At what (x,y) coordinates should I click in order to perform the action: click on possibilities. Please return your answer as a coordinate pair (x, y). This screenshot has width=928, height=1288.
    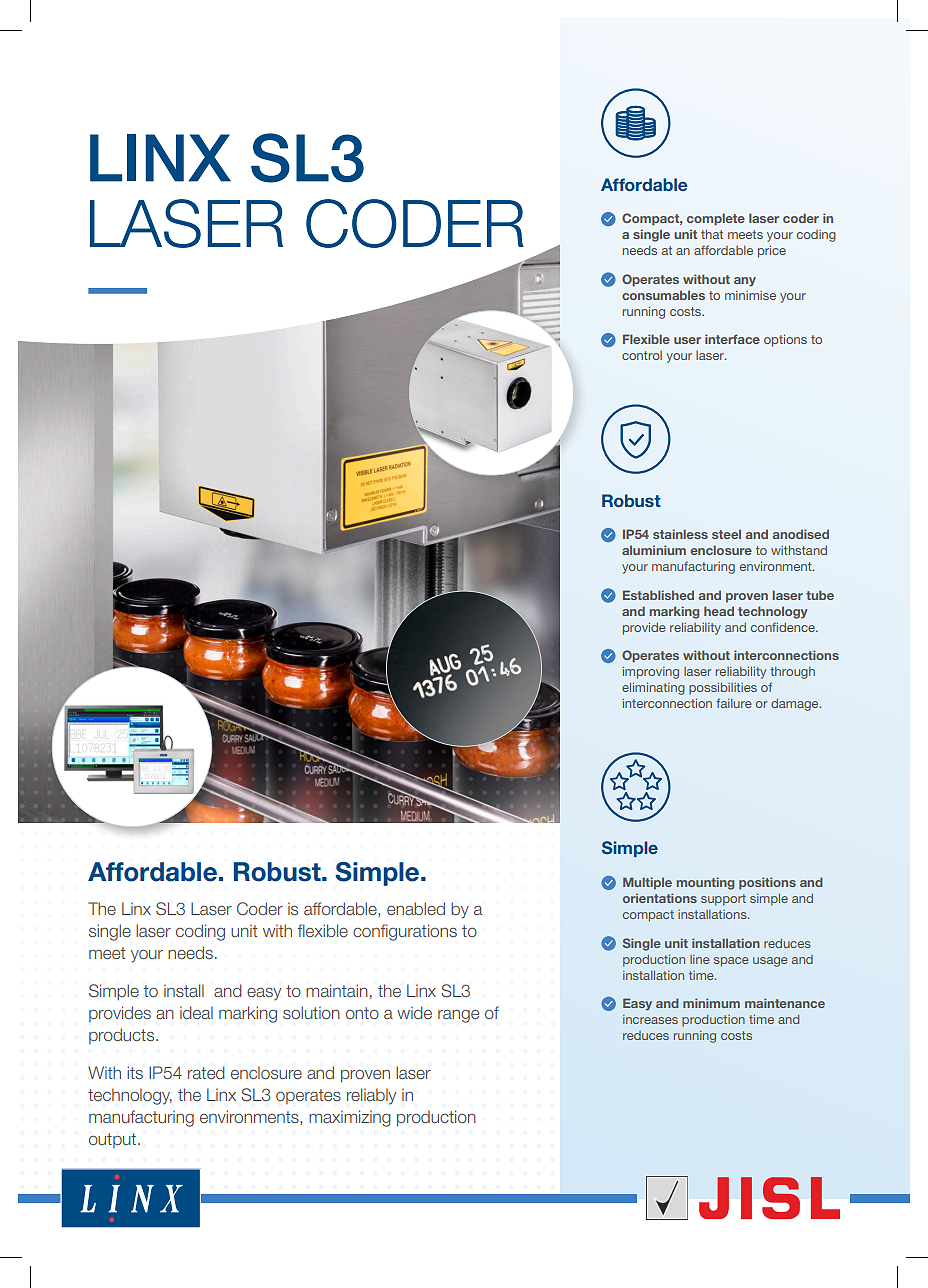
    Looking at the image, I should click on (723, 689).
